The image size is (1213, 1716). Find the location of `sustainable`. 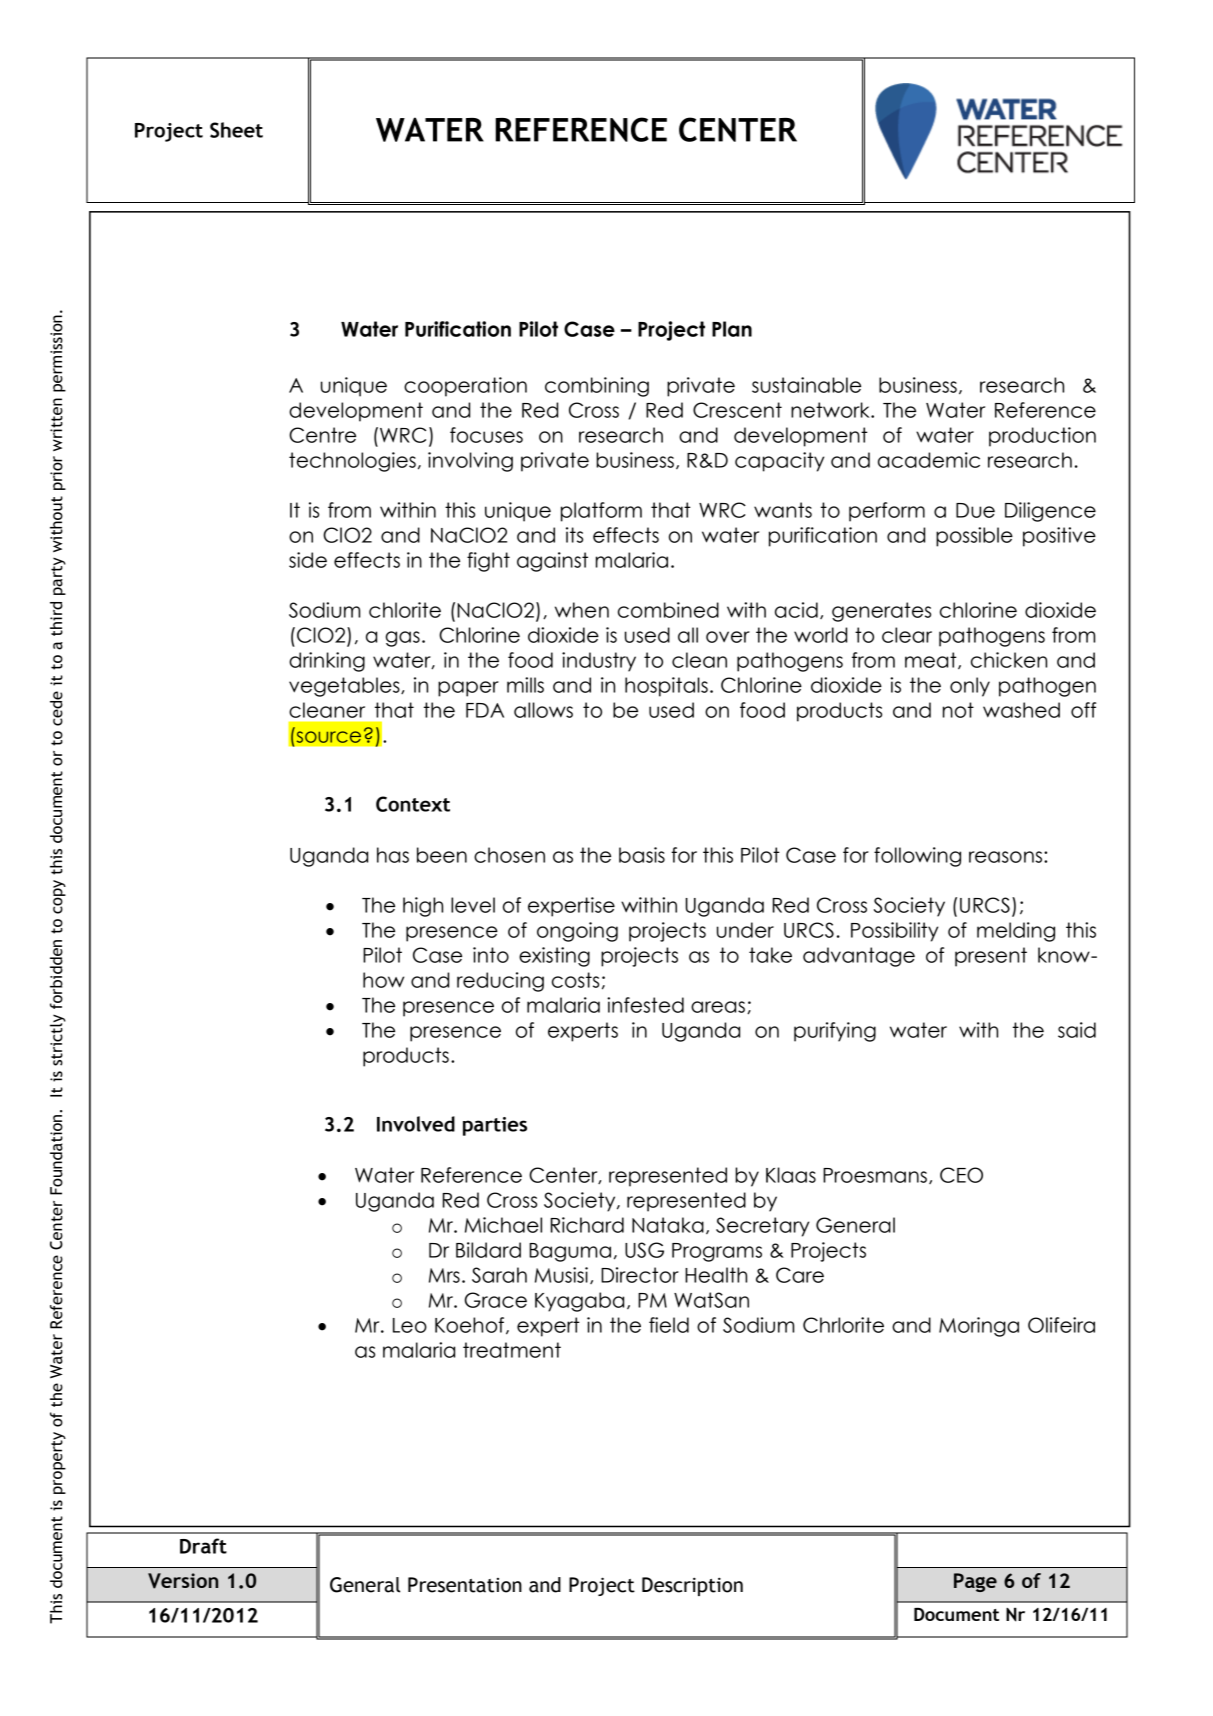

sustainable is located at coordinates (806, 385).
